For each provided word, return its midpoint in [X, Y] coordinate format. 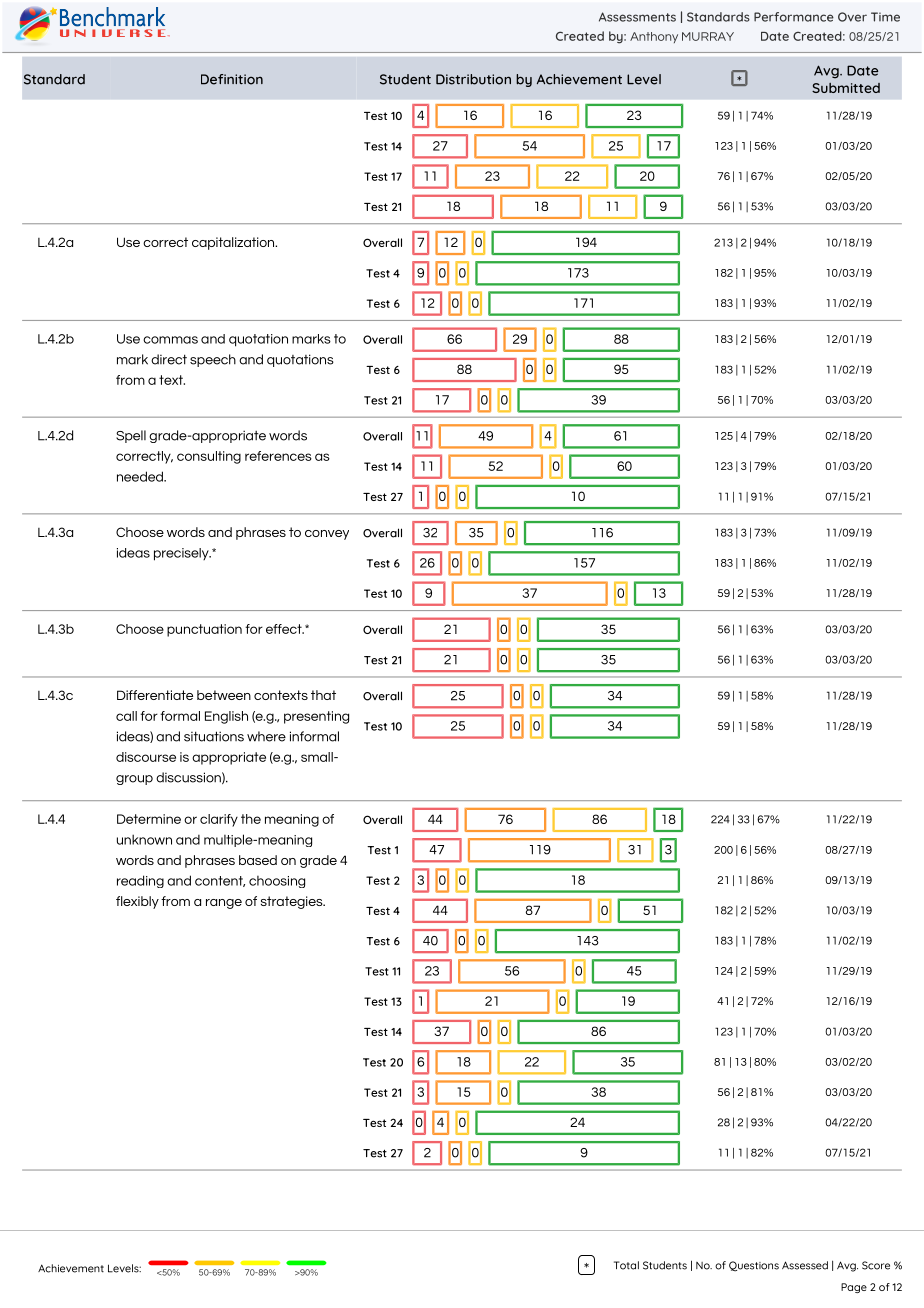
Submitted [846, 88]
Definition [232, 79]
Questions [754, 1266]
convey [327, 535]
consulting [209, 457]
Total [626, 1265]
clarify [219, 820]
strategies [293, 902]
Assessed [805, 1265]
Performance [794, 17]
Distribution [473, 79]
